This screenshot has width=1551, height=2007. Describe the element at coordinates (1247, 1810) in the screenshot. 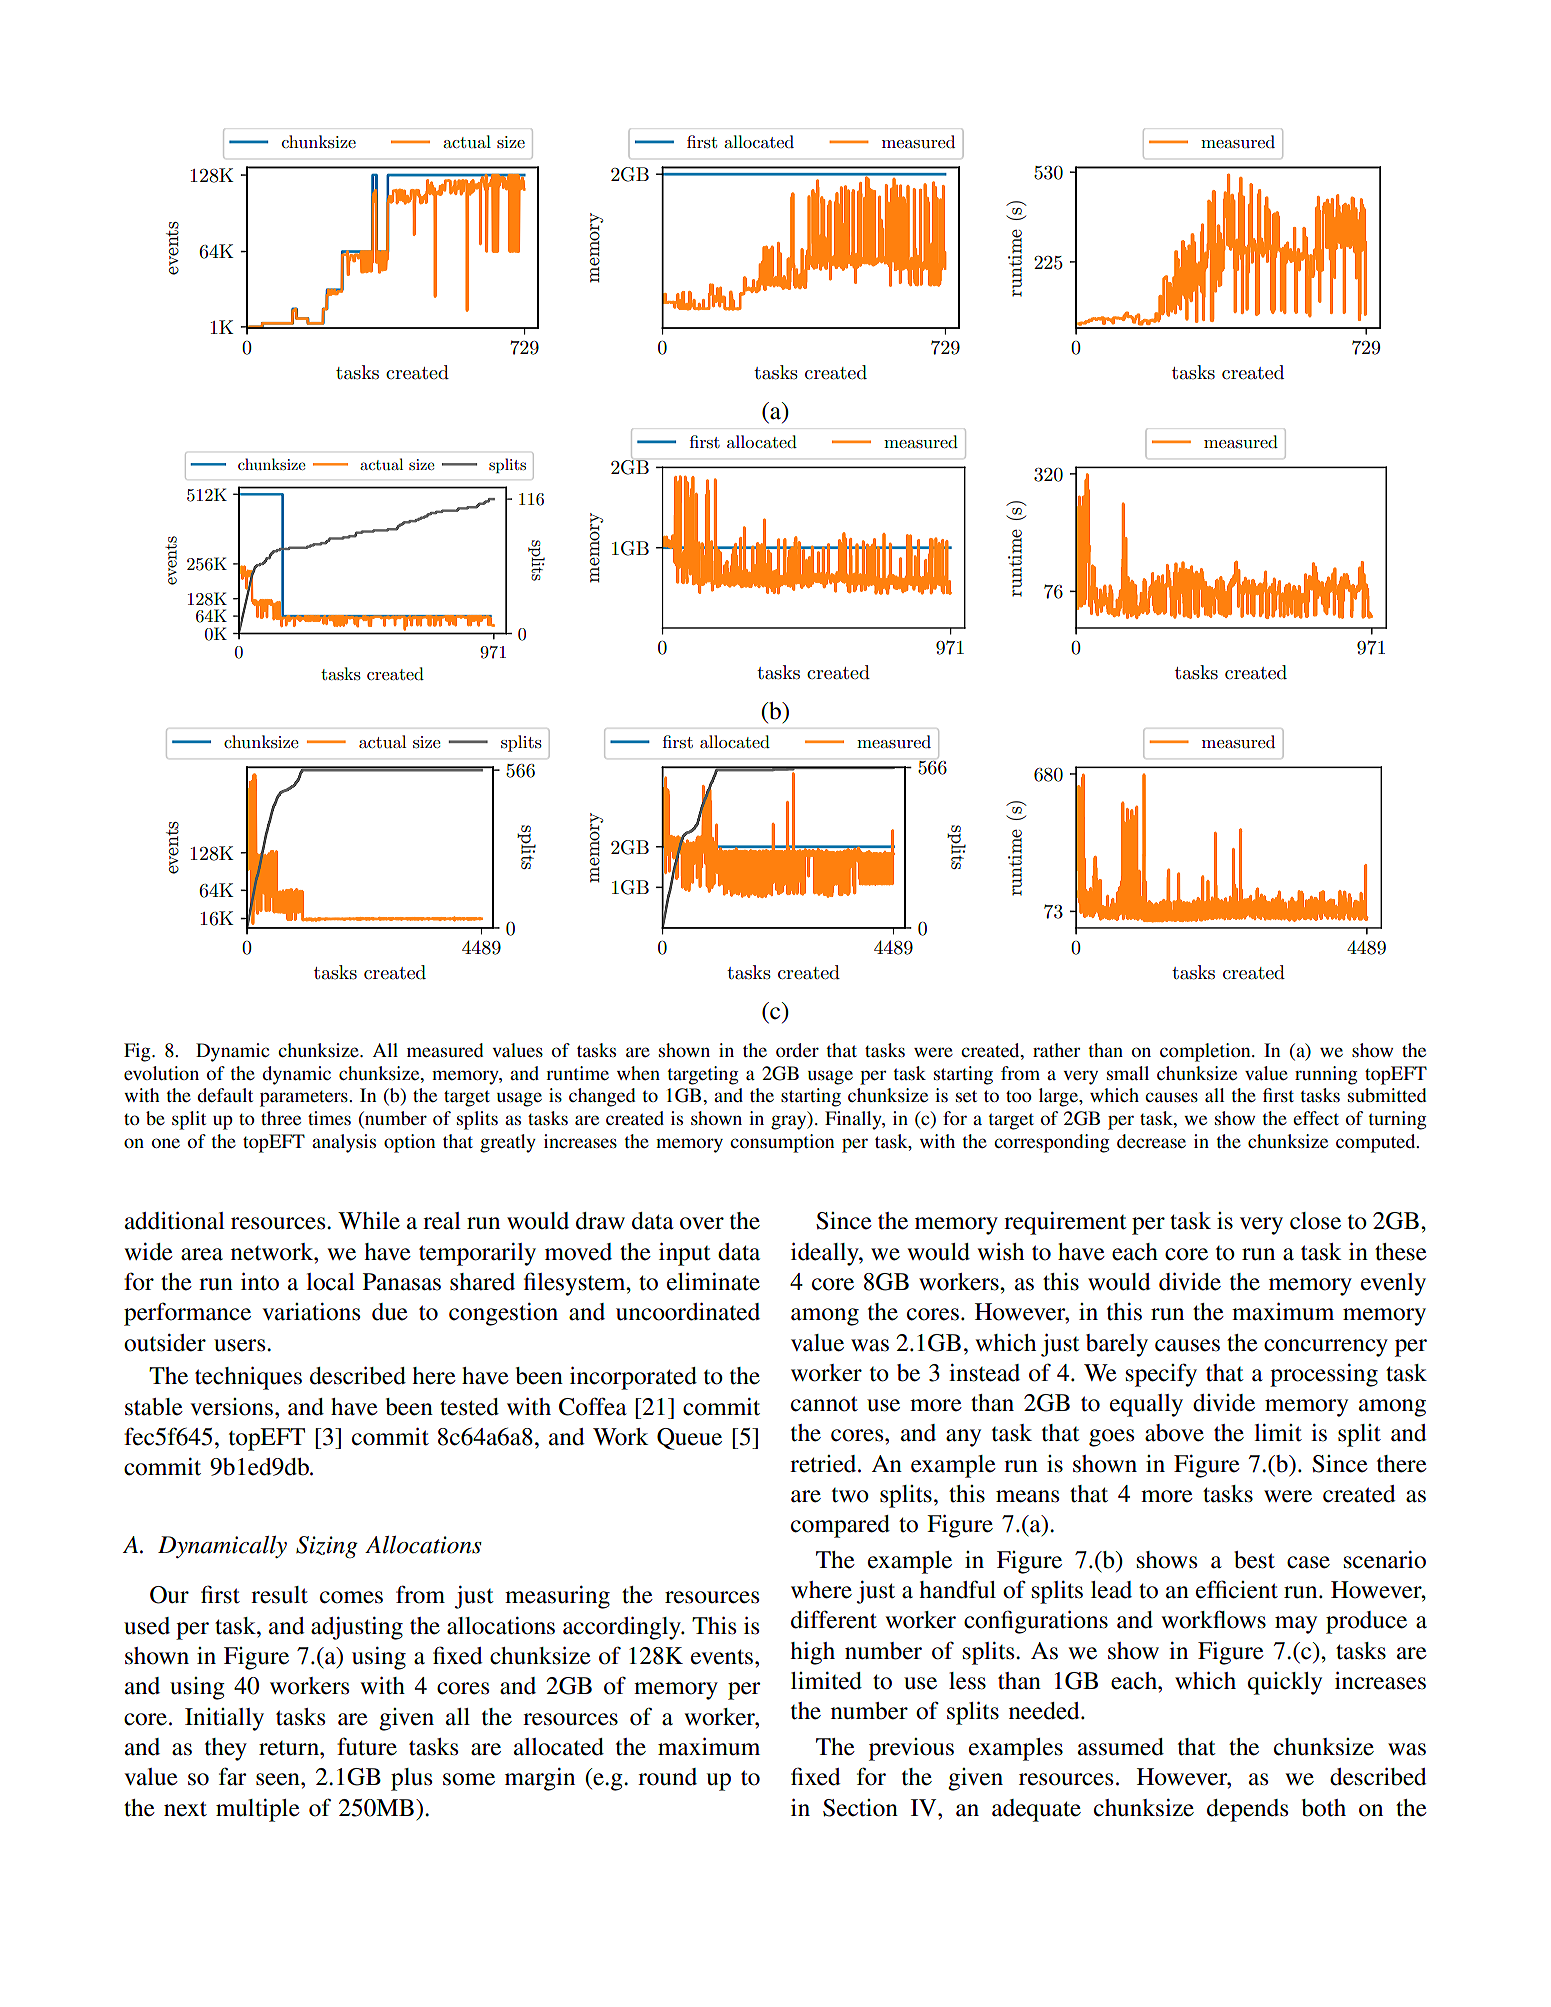

I see `depends` at that location.
